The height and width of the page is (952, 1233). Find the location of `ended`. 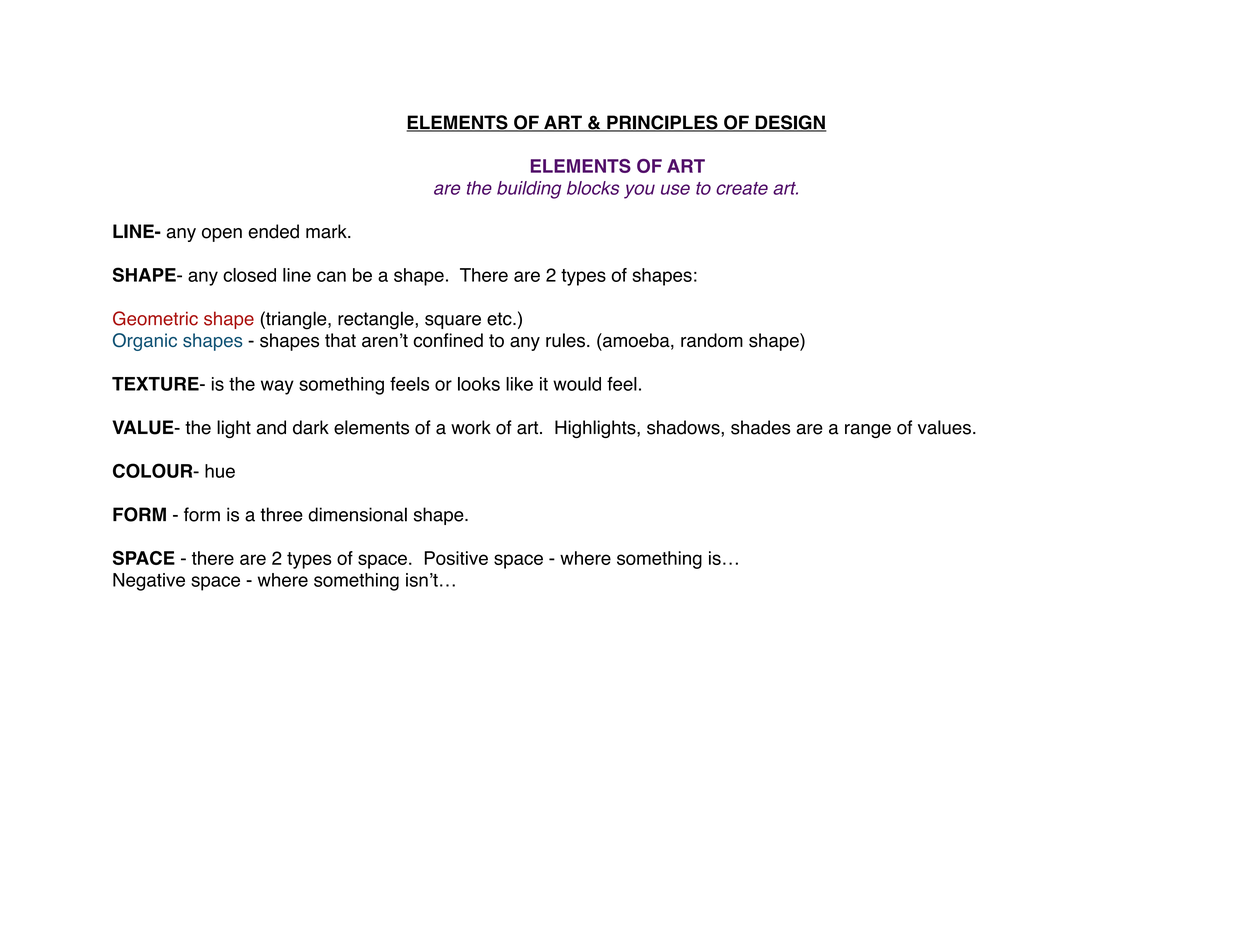

ended is located at coordinates (273, 231).
